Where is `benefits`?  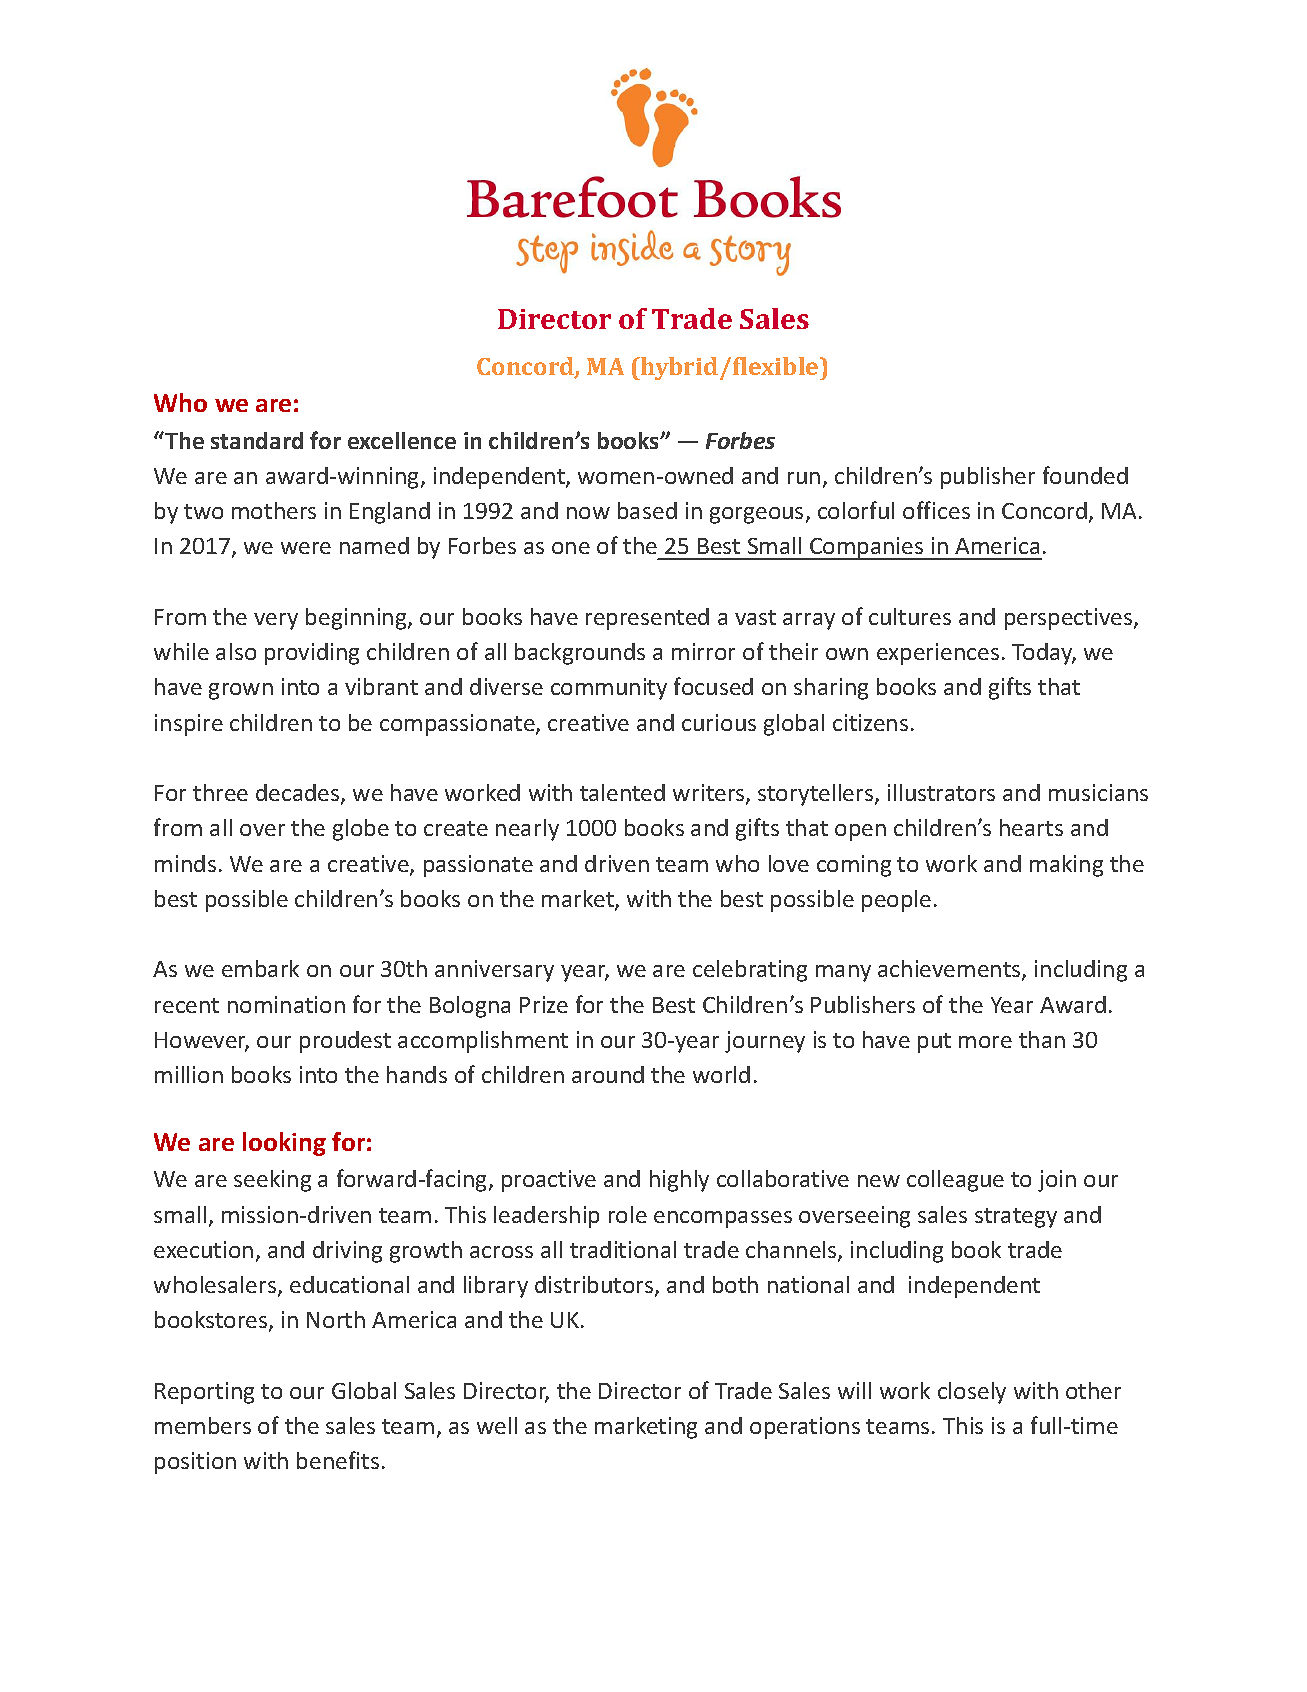
benefits is located at coordinates (338, 1460).
